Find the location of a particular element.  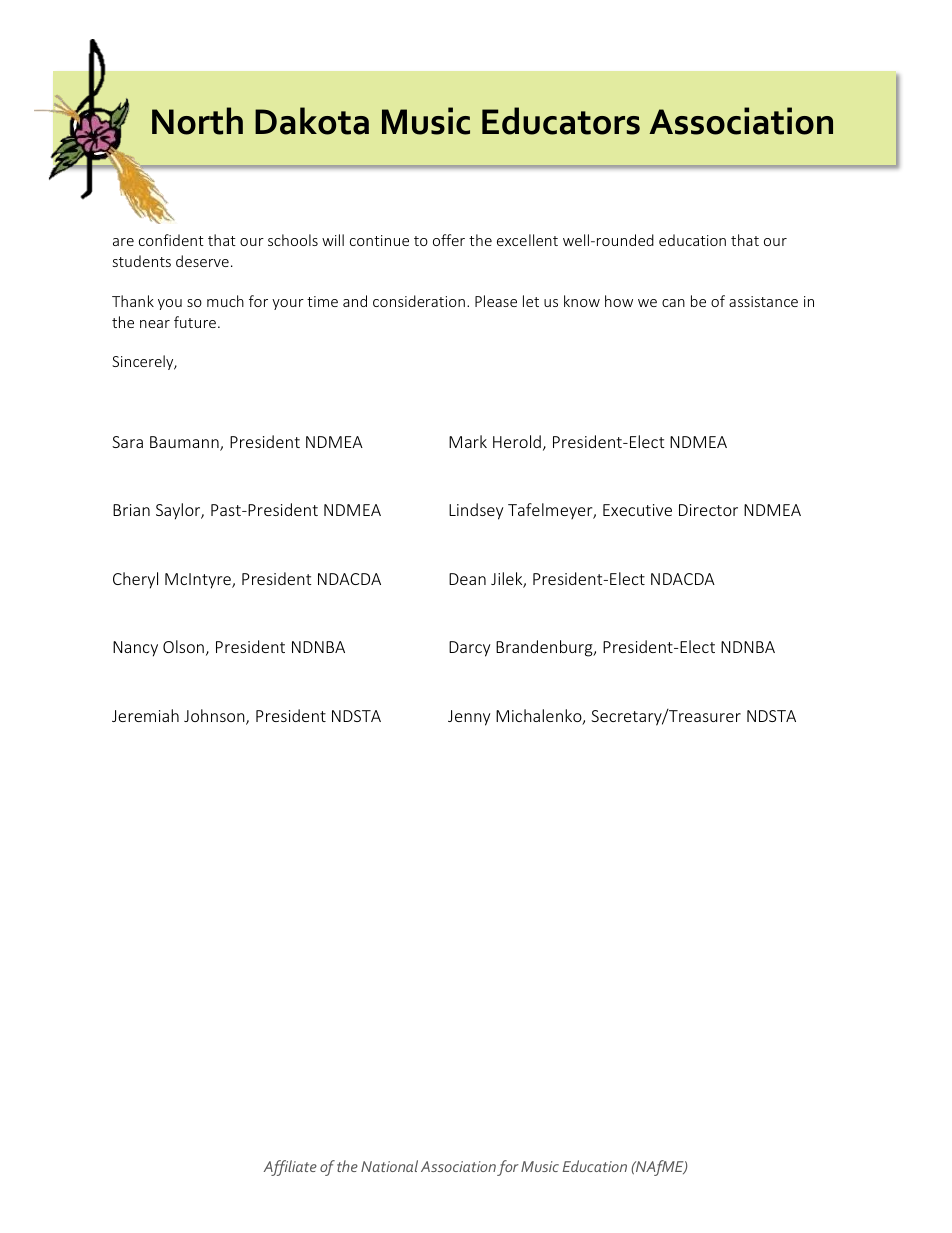

North is located at coordinates (197, 121).
